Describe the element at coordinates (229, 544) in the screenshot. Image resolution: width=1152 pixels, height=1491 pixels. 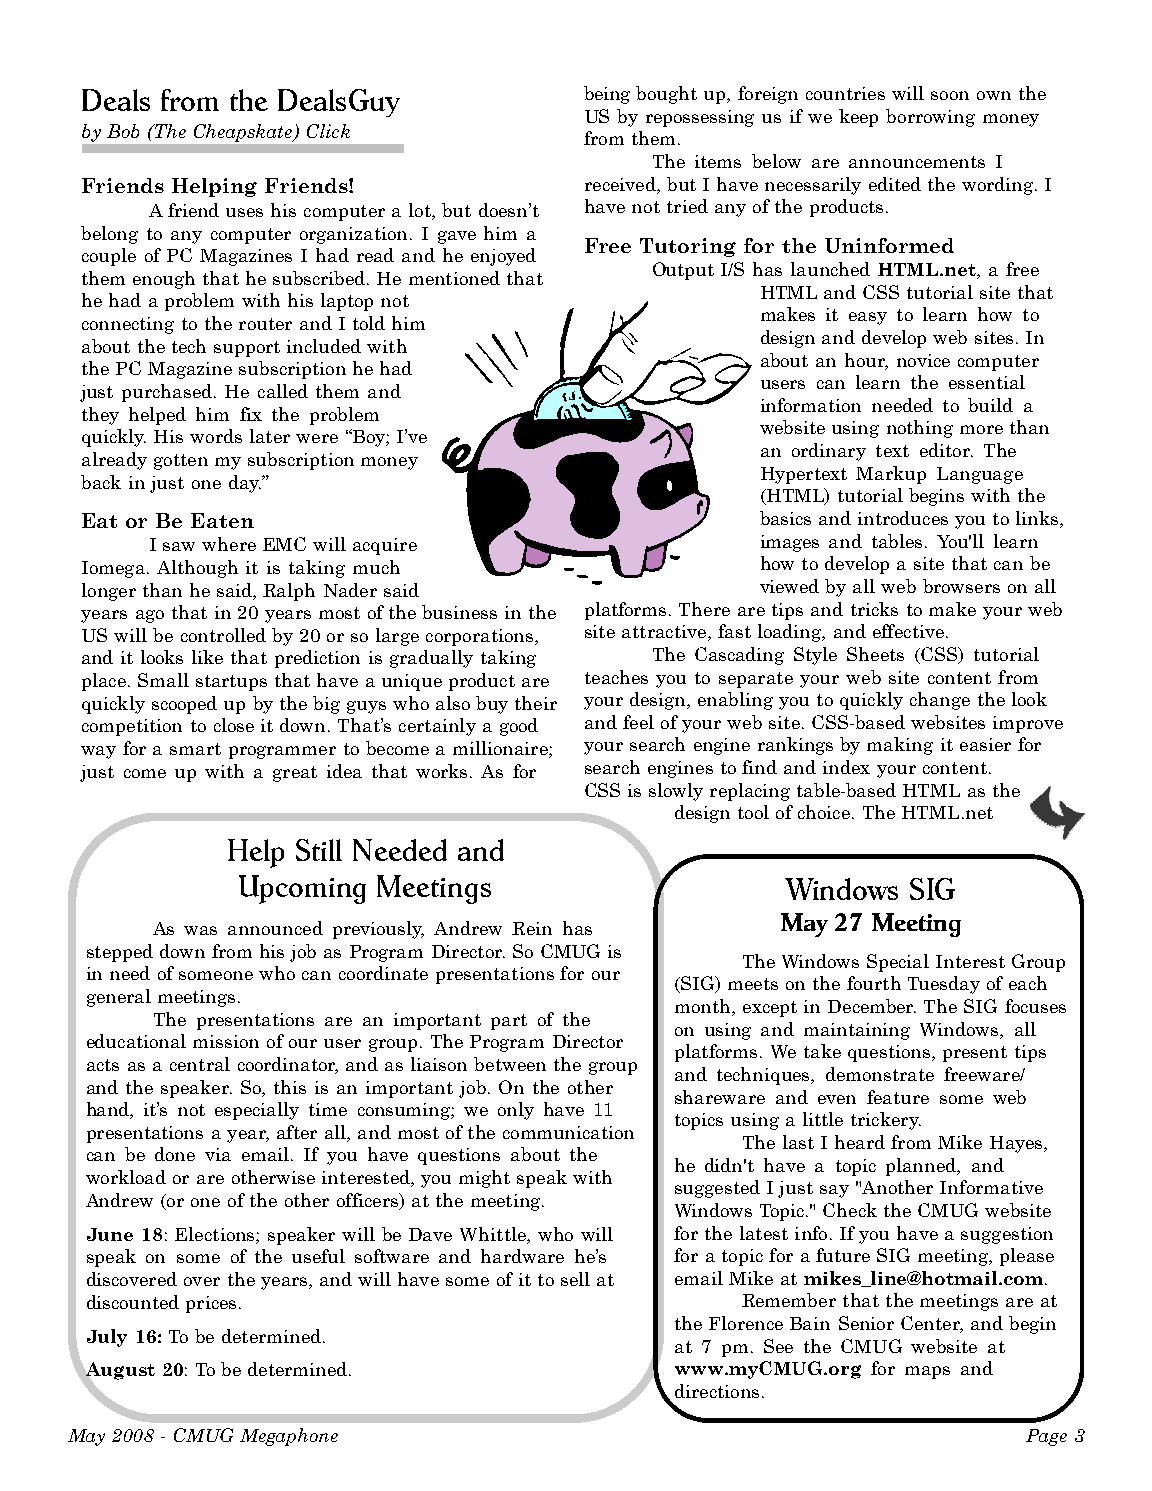
I see `where` at that location.
